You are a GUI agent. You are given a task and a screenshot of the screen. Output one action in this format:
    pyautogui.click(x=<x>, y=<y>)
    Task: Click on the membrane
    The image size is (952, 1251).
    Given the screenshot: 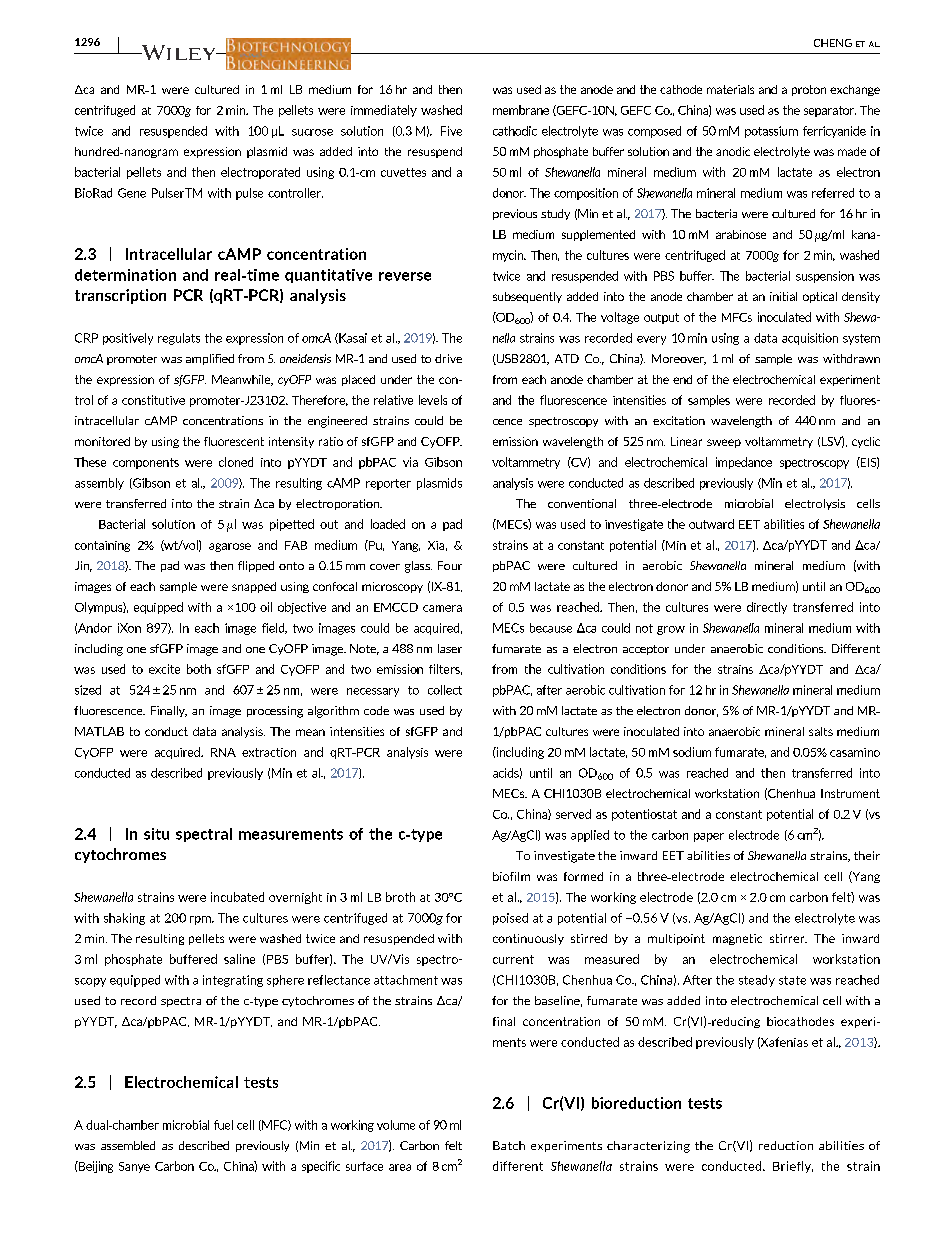 What is the action you would take?
    pyautogui.click(x=521, y=110)
